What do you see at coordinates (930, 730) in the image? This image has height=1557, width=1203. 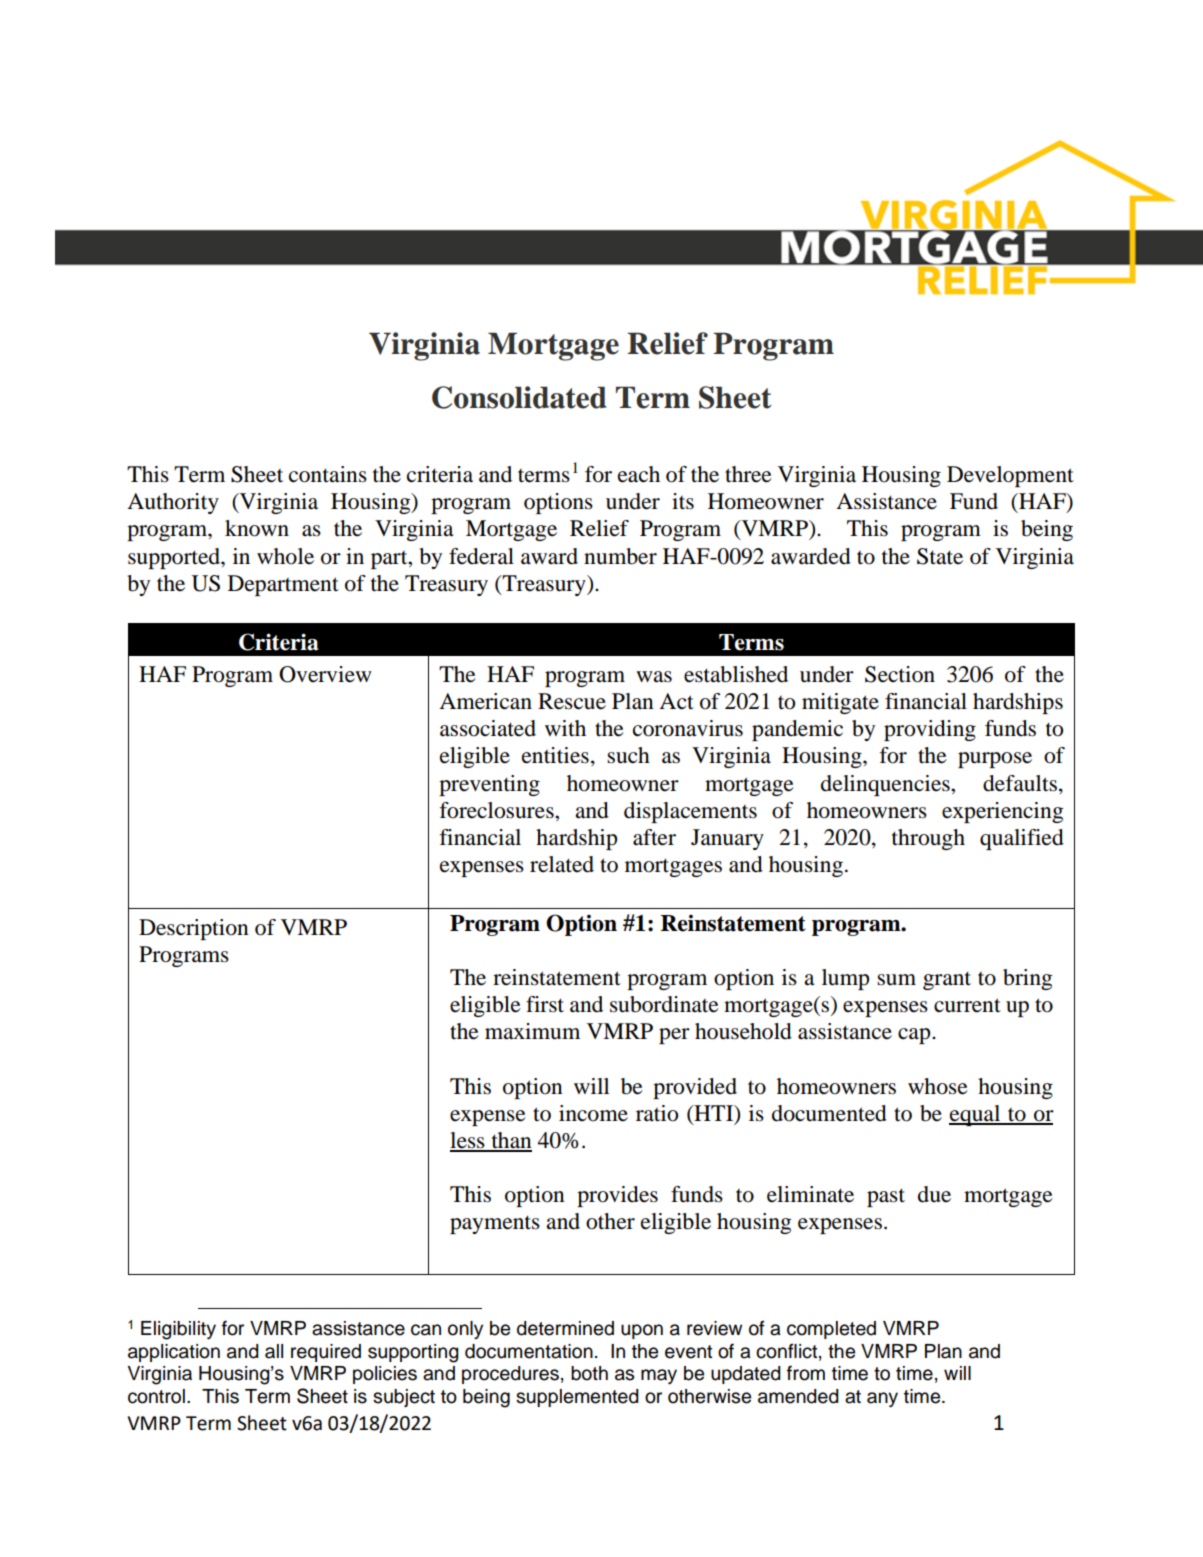 I see `providing` at bounding box center [930, 730].
